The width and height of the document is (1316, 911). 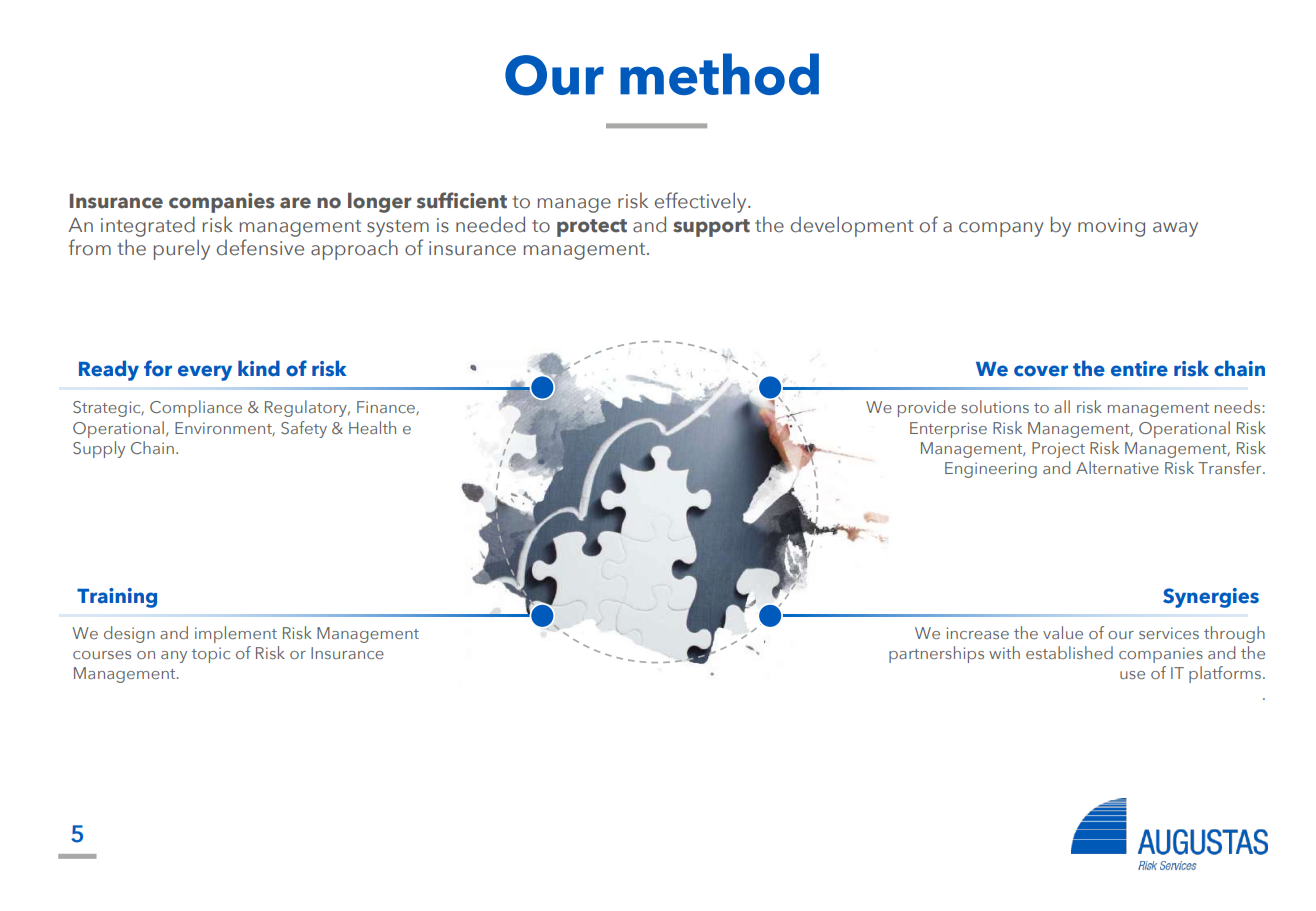 What do you see at coordinates (927, 408) in the document?
I see `provide` at bounding box center [927, 408].
